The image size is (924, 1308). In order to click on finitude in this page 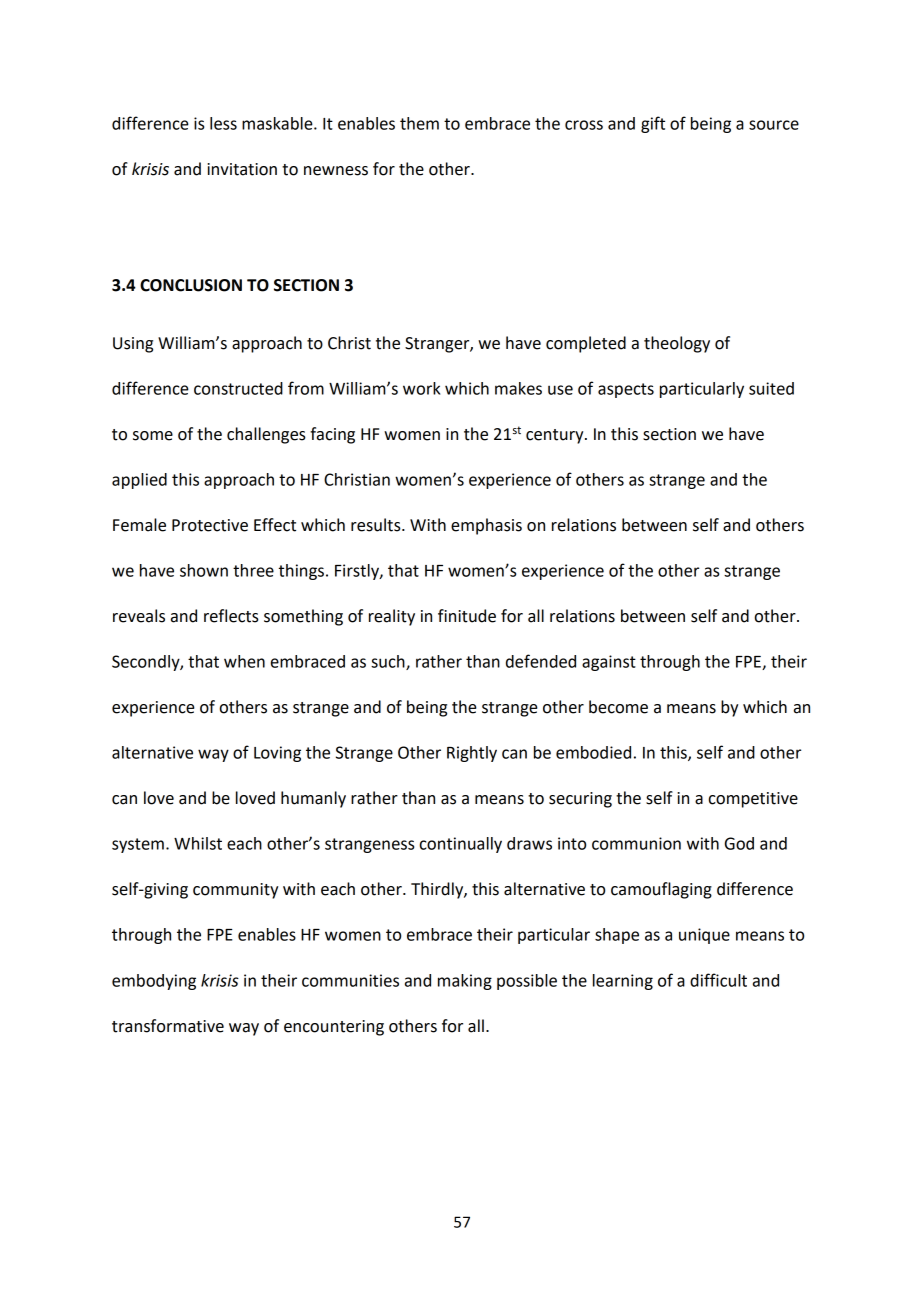, I will do `click(467, 616)`.
